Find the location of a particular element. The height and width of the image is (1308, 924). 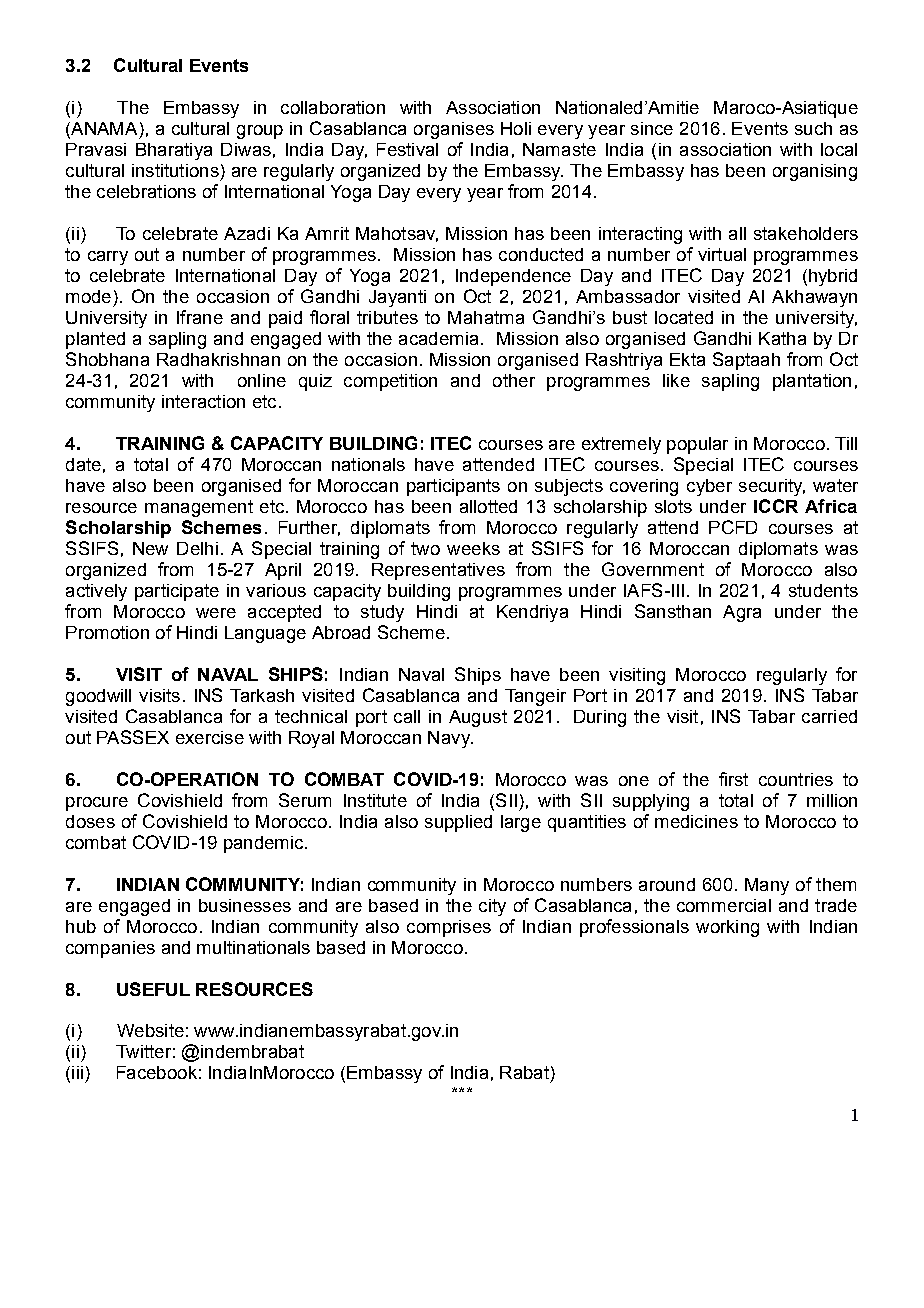

Agra is located at coordinates (742, 613).
